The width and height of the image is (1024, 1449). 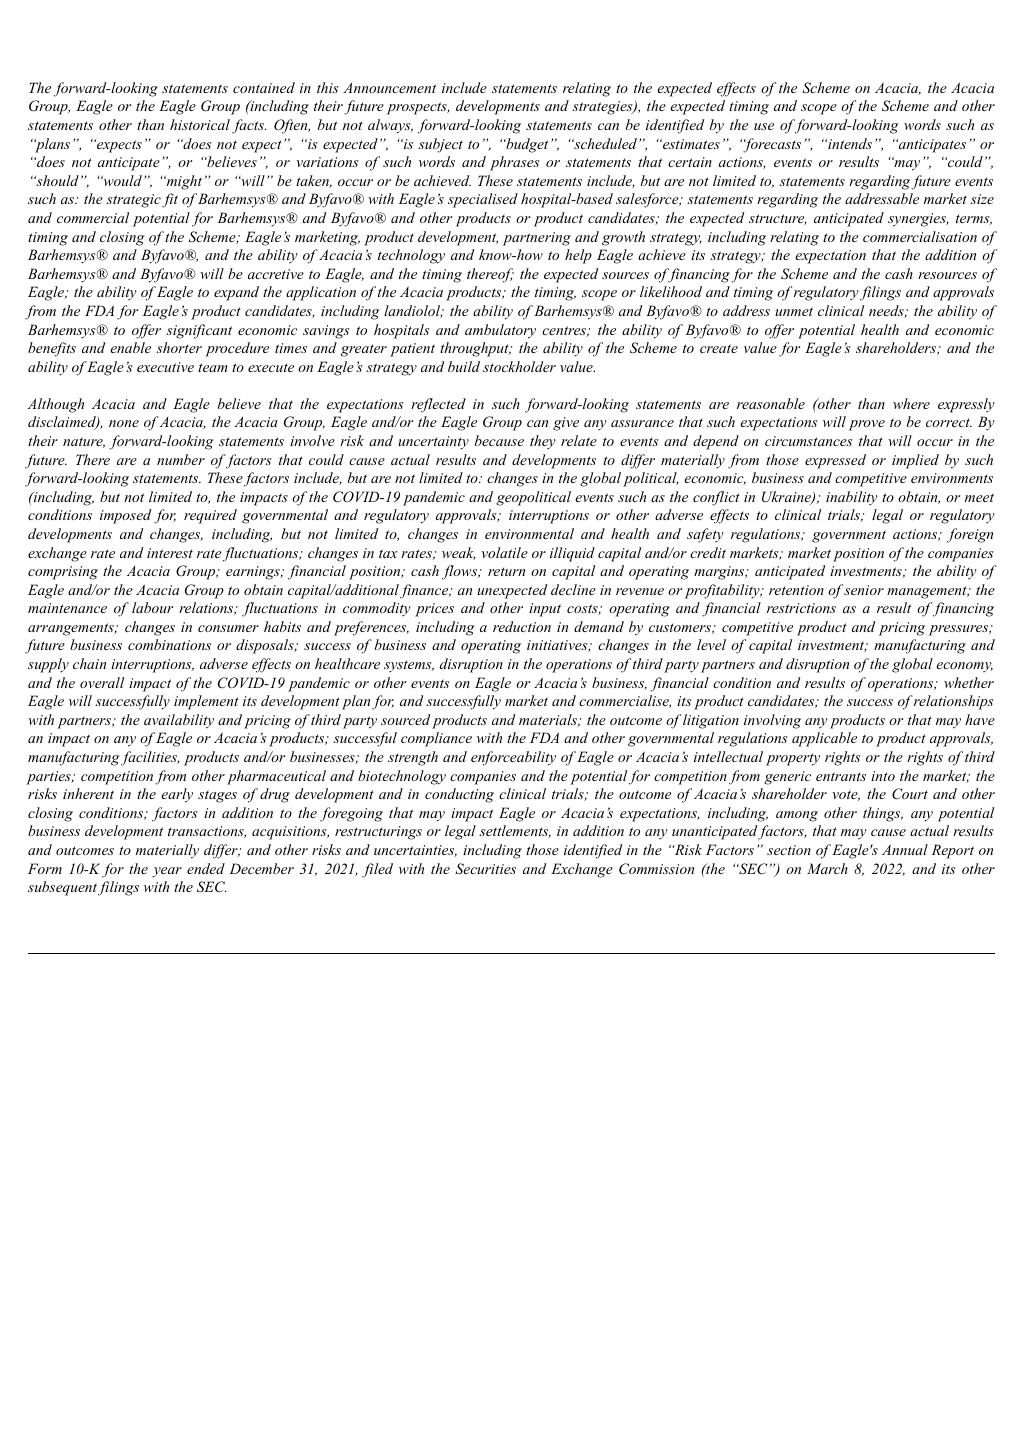 What do you see at coordinates (529, 533) in the image?
I see `environmental` at bounding box center [529, 533].
